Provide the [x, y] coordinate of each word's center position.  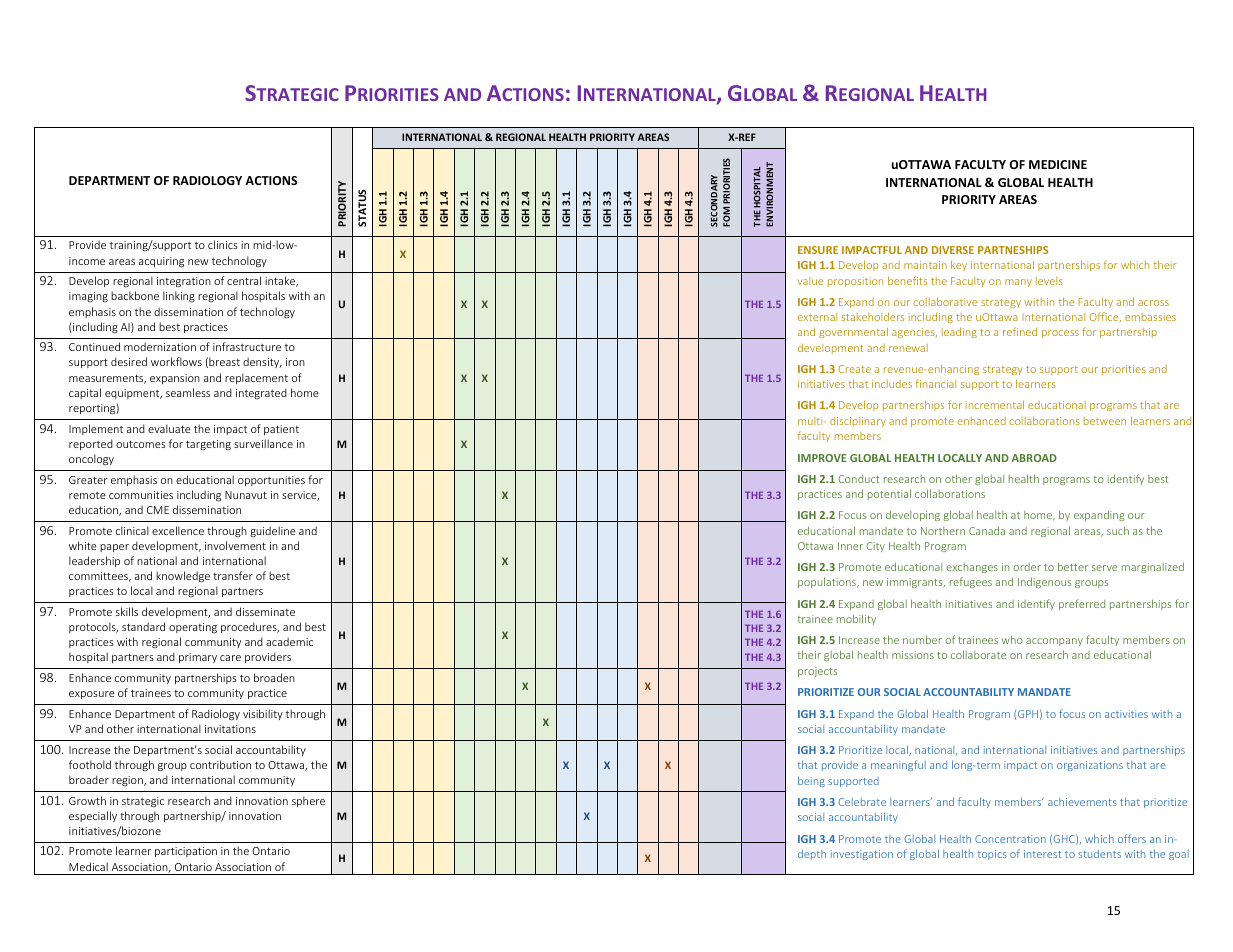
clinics [223, 244]
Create [855, 369]
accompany [1054, 642]
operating [193, 628]
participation [186, 852]
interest [1042, 854]
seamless [188, 392]
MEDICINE [1058, 164]
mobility [856, 619]
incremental [995, 404]
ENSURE [818, 250]
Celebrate [862, 802]
